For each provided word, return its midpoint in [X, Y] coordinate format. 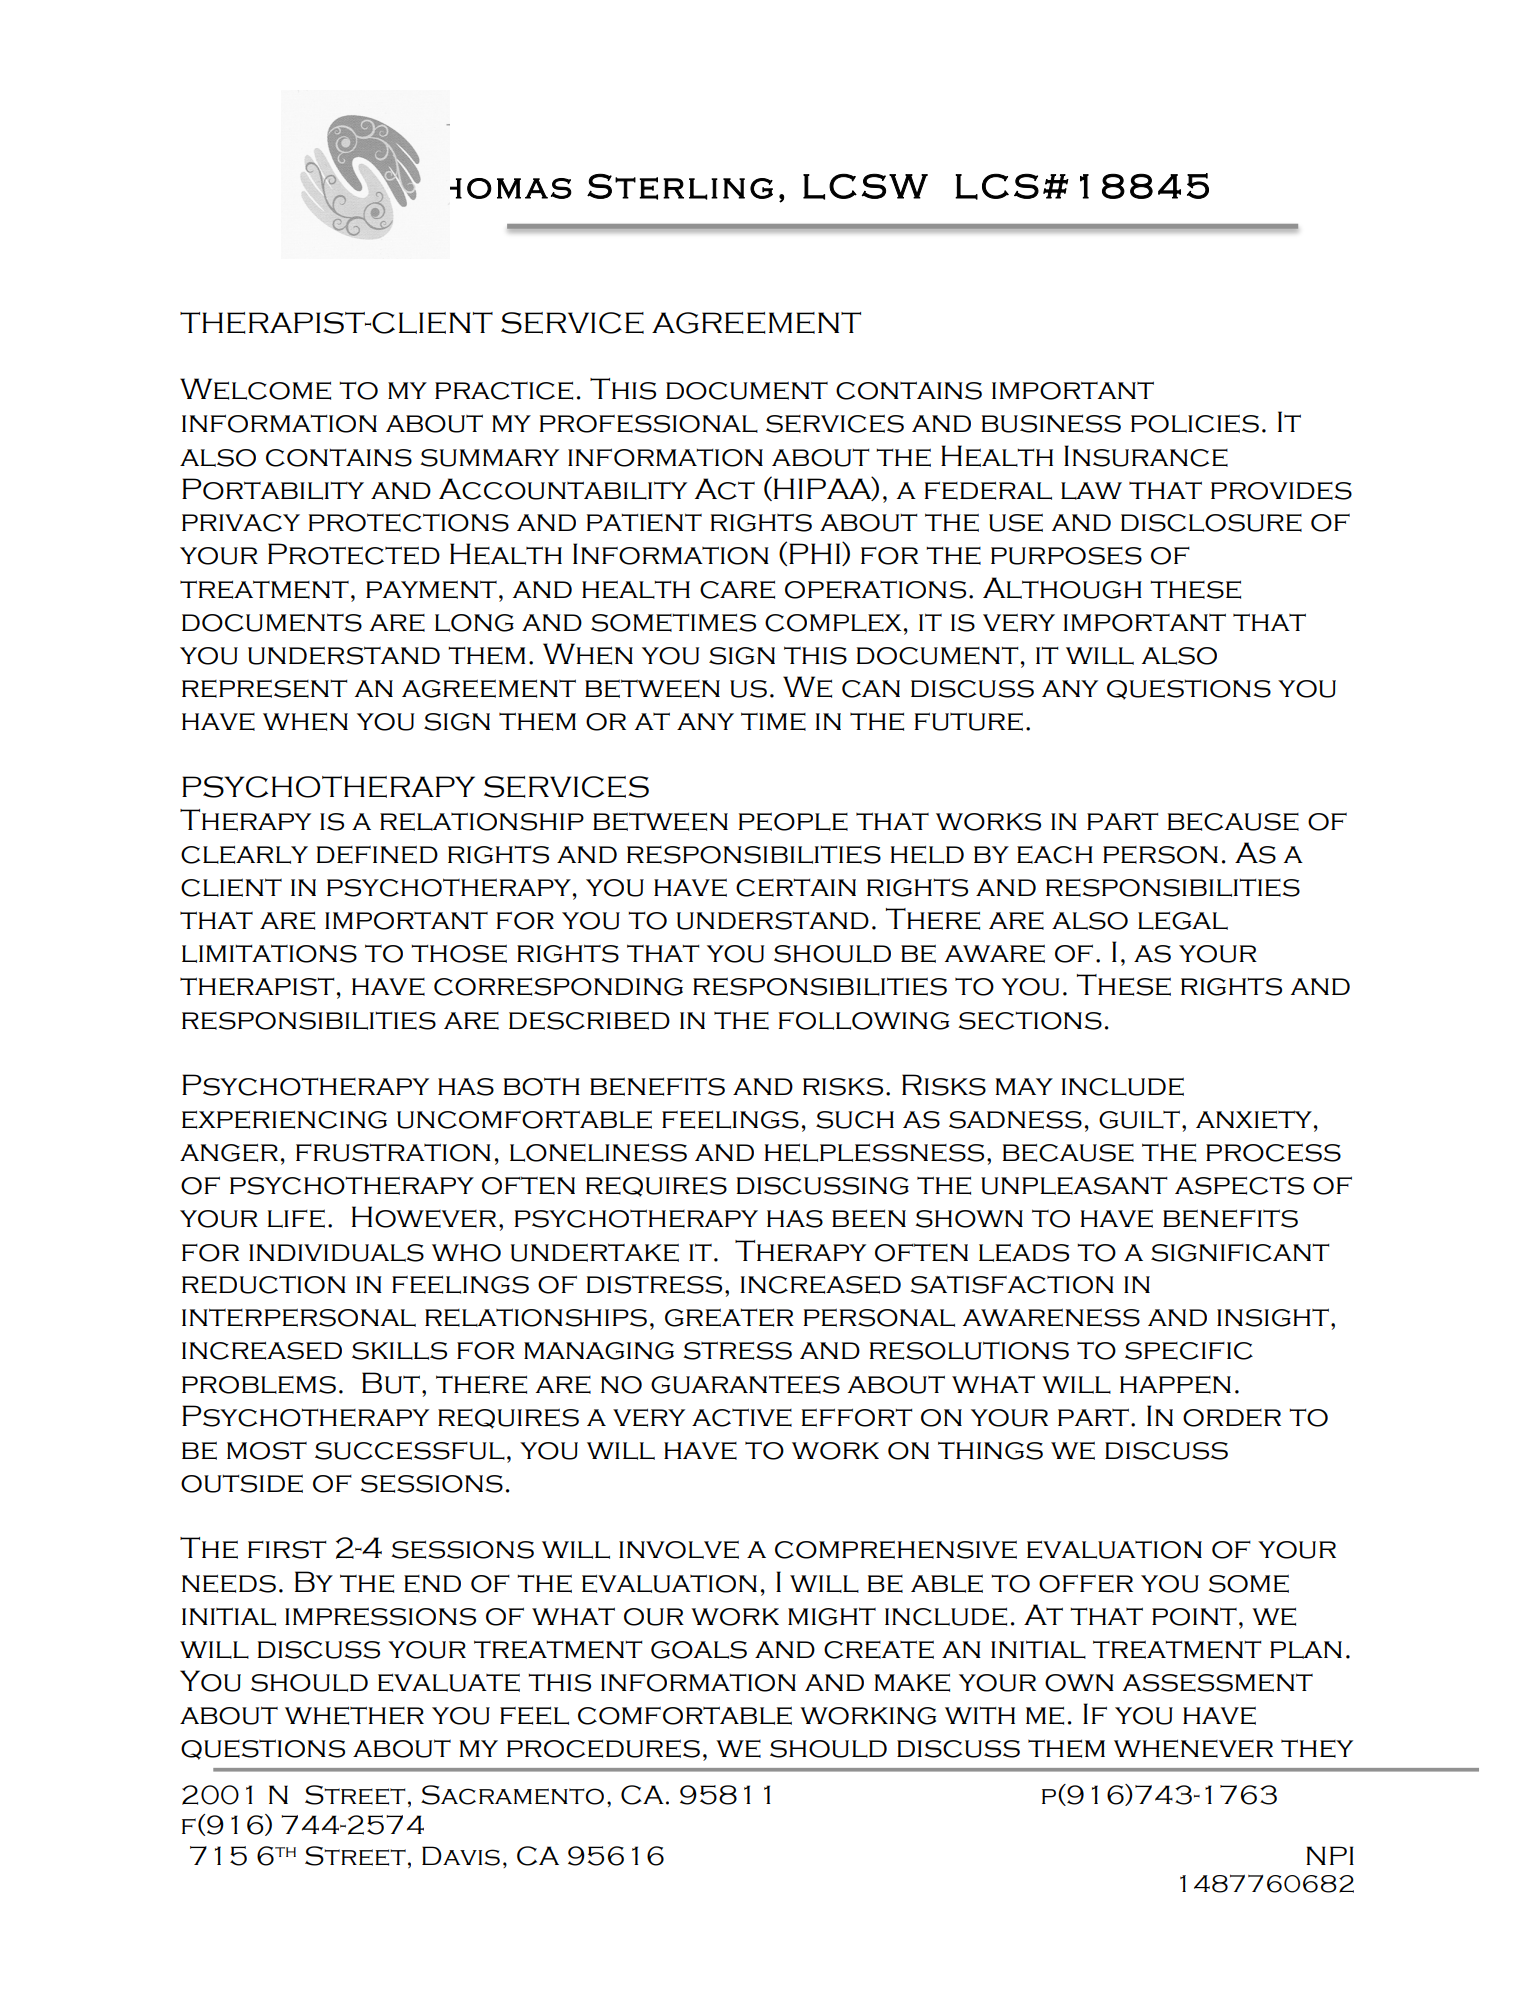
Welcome [255, 389]
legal [1183, 921]
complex [833, 623]
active [742, 1417]
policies [1195, 424]
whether [354, 1715]
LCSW [865, 186]
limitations [269, 953]
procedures [603, 1749]
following [864, 1020]
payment [431, 589]
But [391, 1383]
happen [1175, 1385]
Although [1062, 588]
